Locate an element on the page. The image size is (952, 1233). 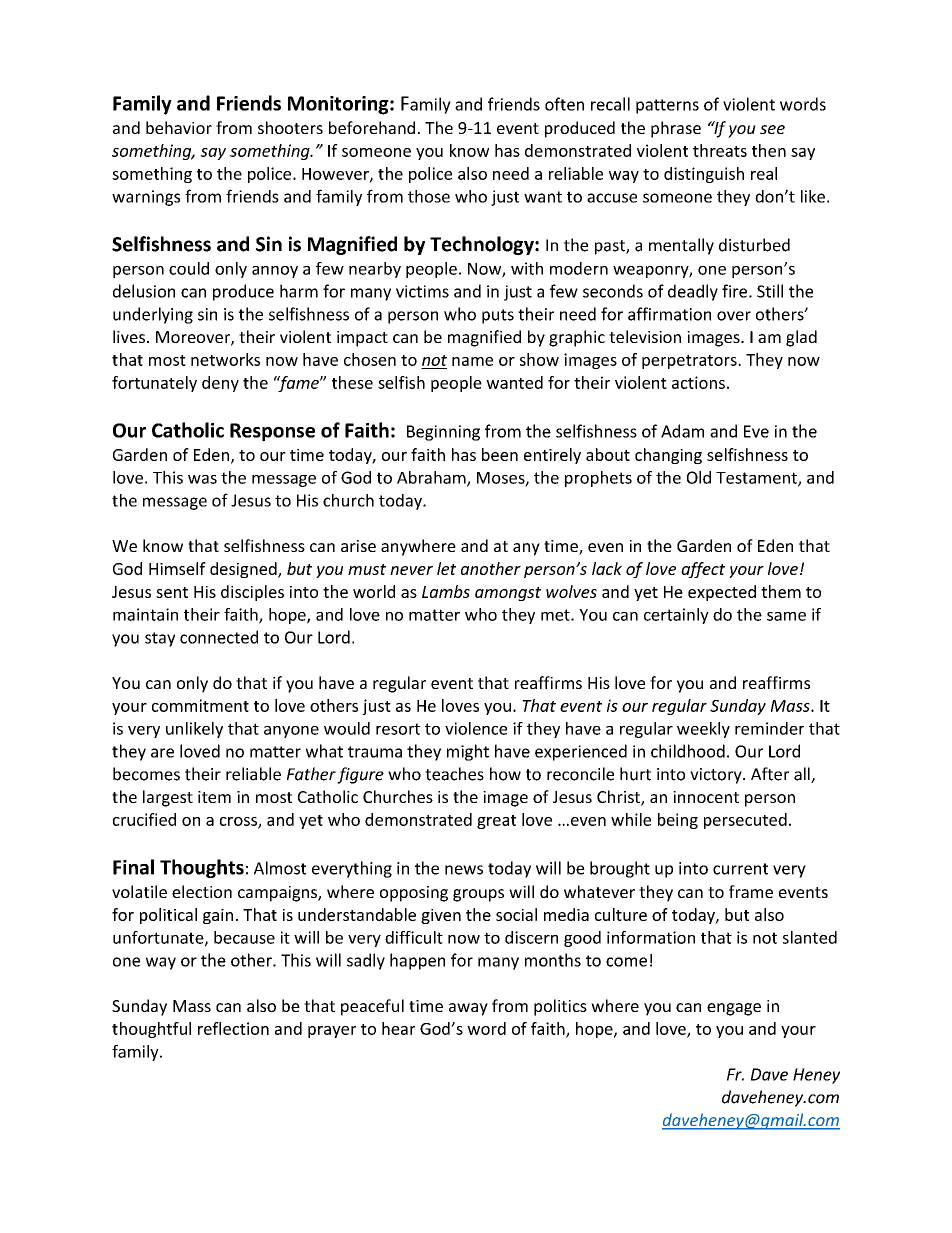
engage is located at coordinates (734, 1009).
